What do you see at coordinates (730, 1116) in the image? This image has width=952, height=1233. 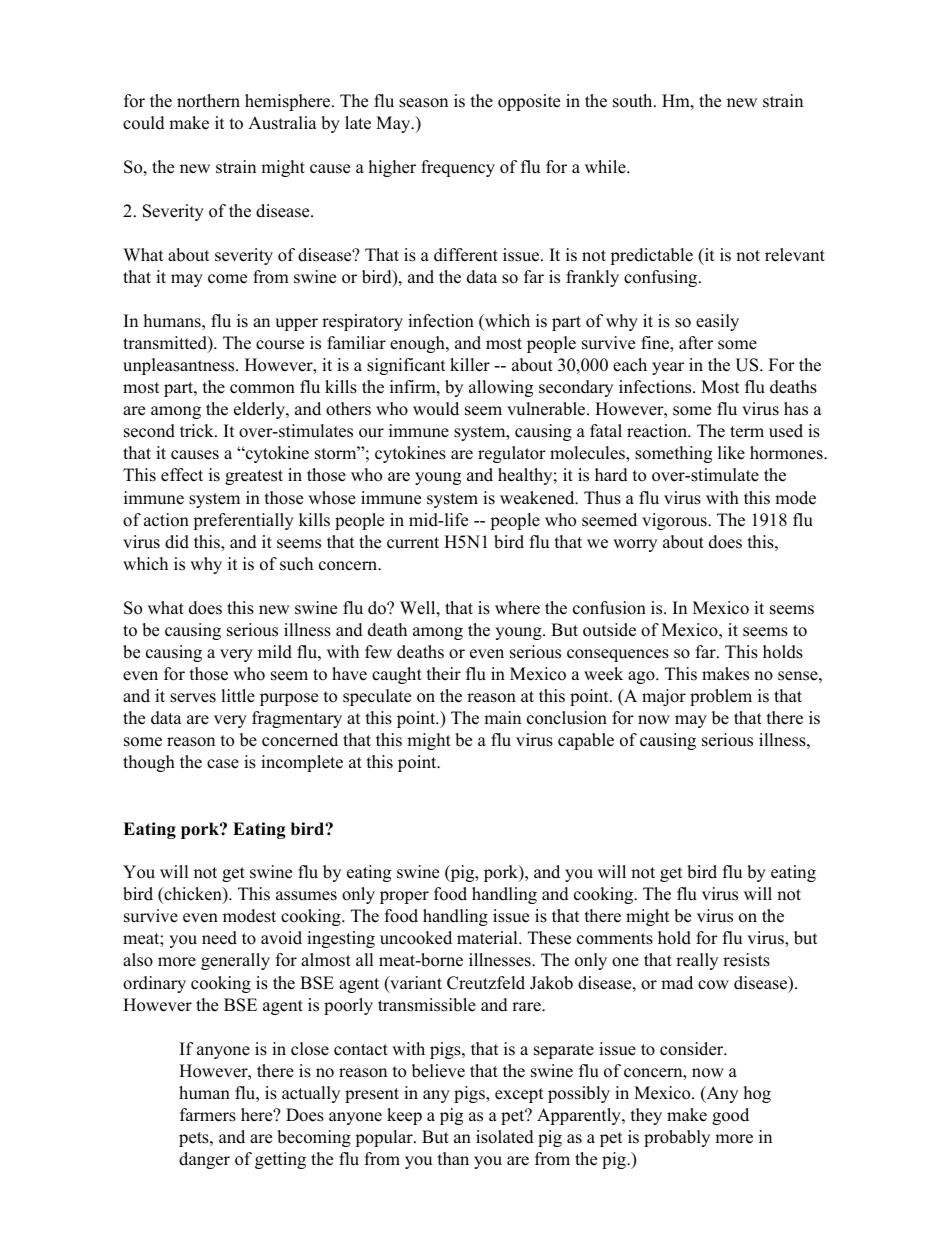 I see `good` at bounding box center [730, 1116].
